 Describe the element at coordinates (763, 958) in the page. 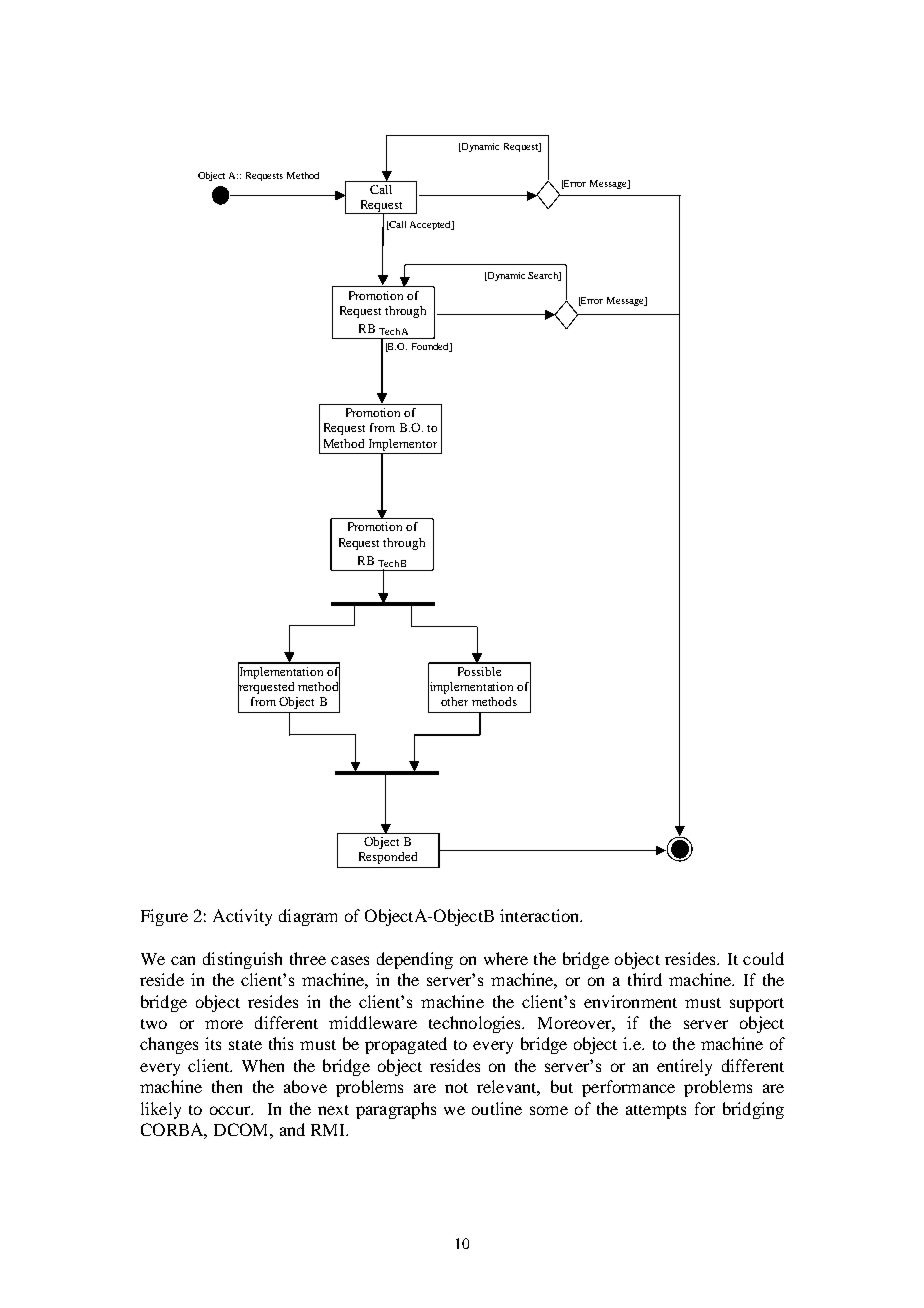

I see `could` at that location.
